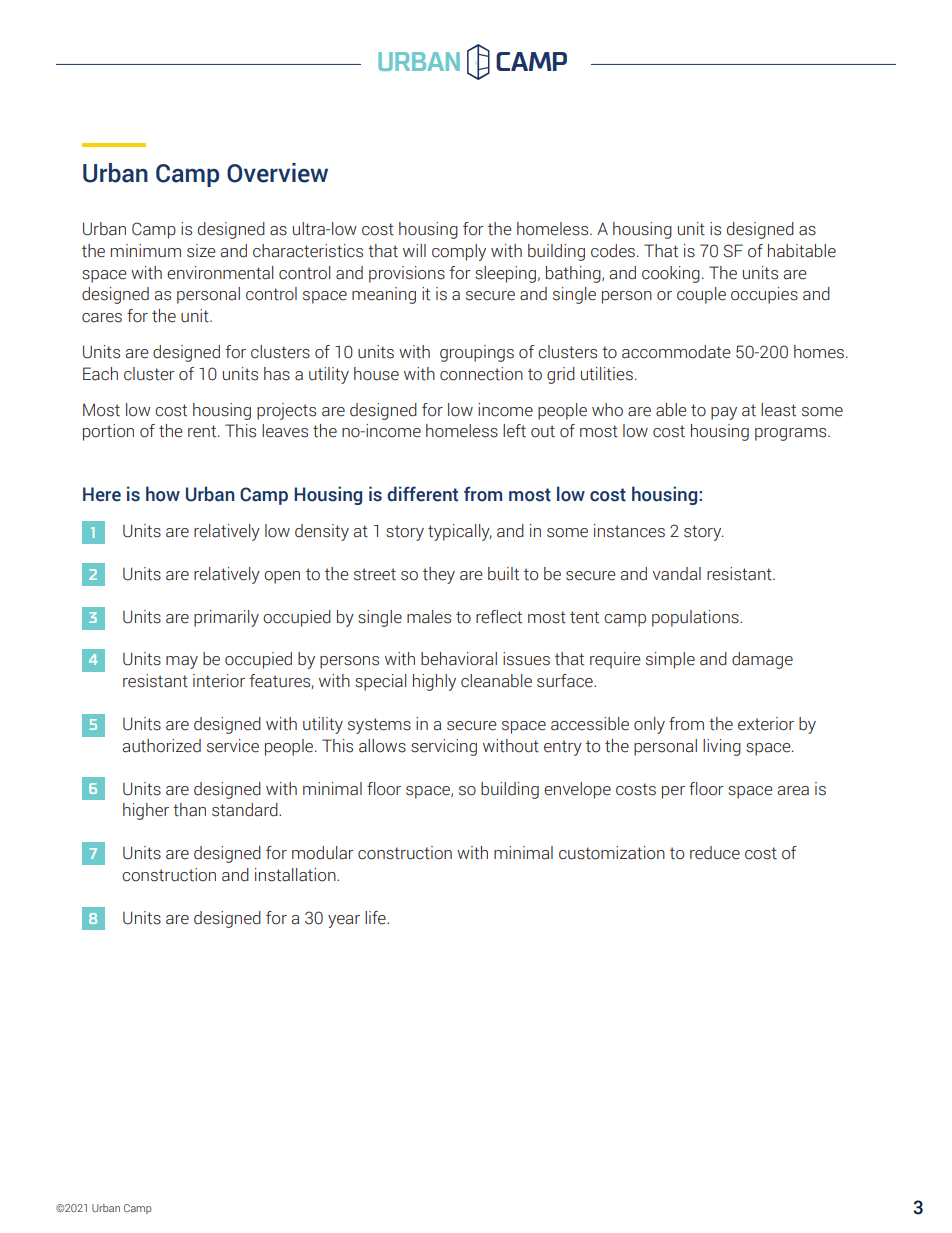 This page has width=952, height=1233. What do you see at coordinates (277, 173) in the page?
I see `Overview` at bounding box center [277, 173].
